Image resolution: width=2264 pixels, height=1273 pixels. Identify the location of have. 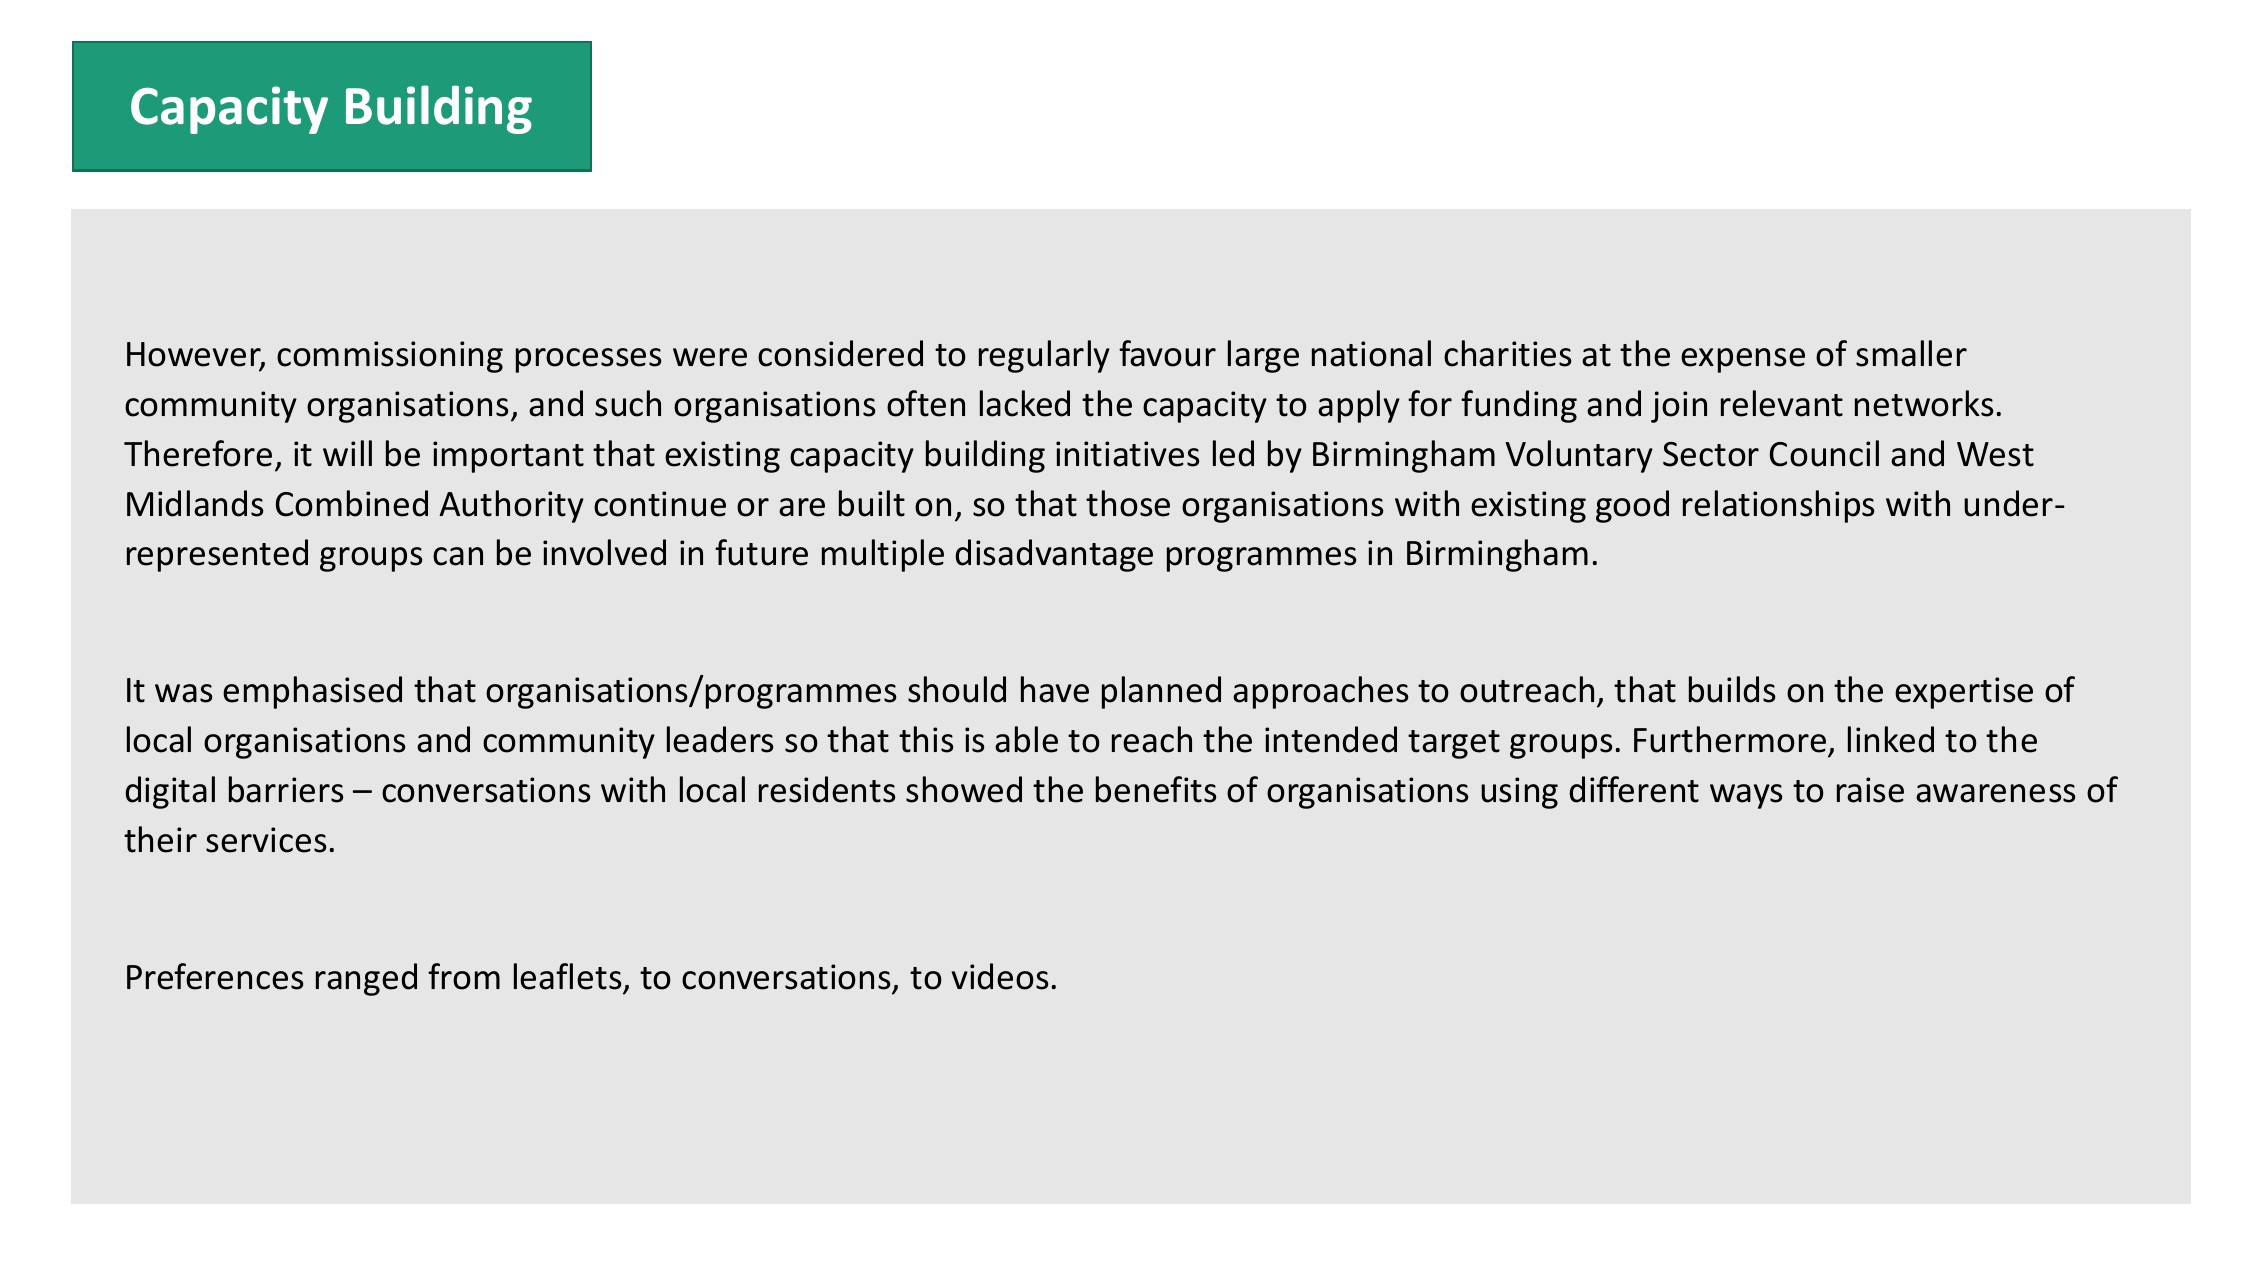
(1055, 689).
